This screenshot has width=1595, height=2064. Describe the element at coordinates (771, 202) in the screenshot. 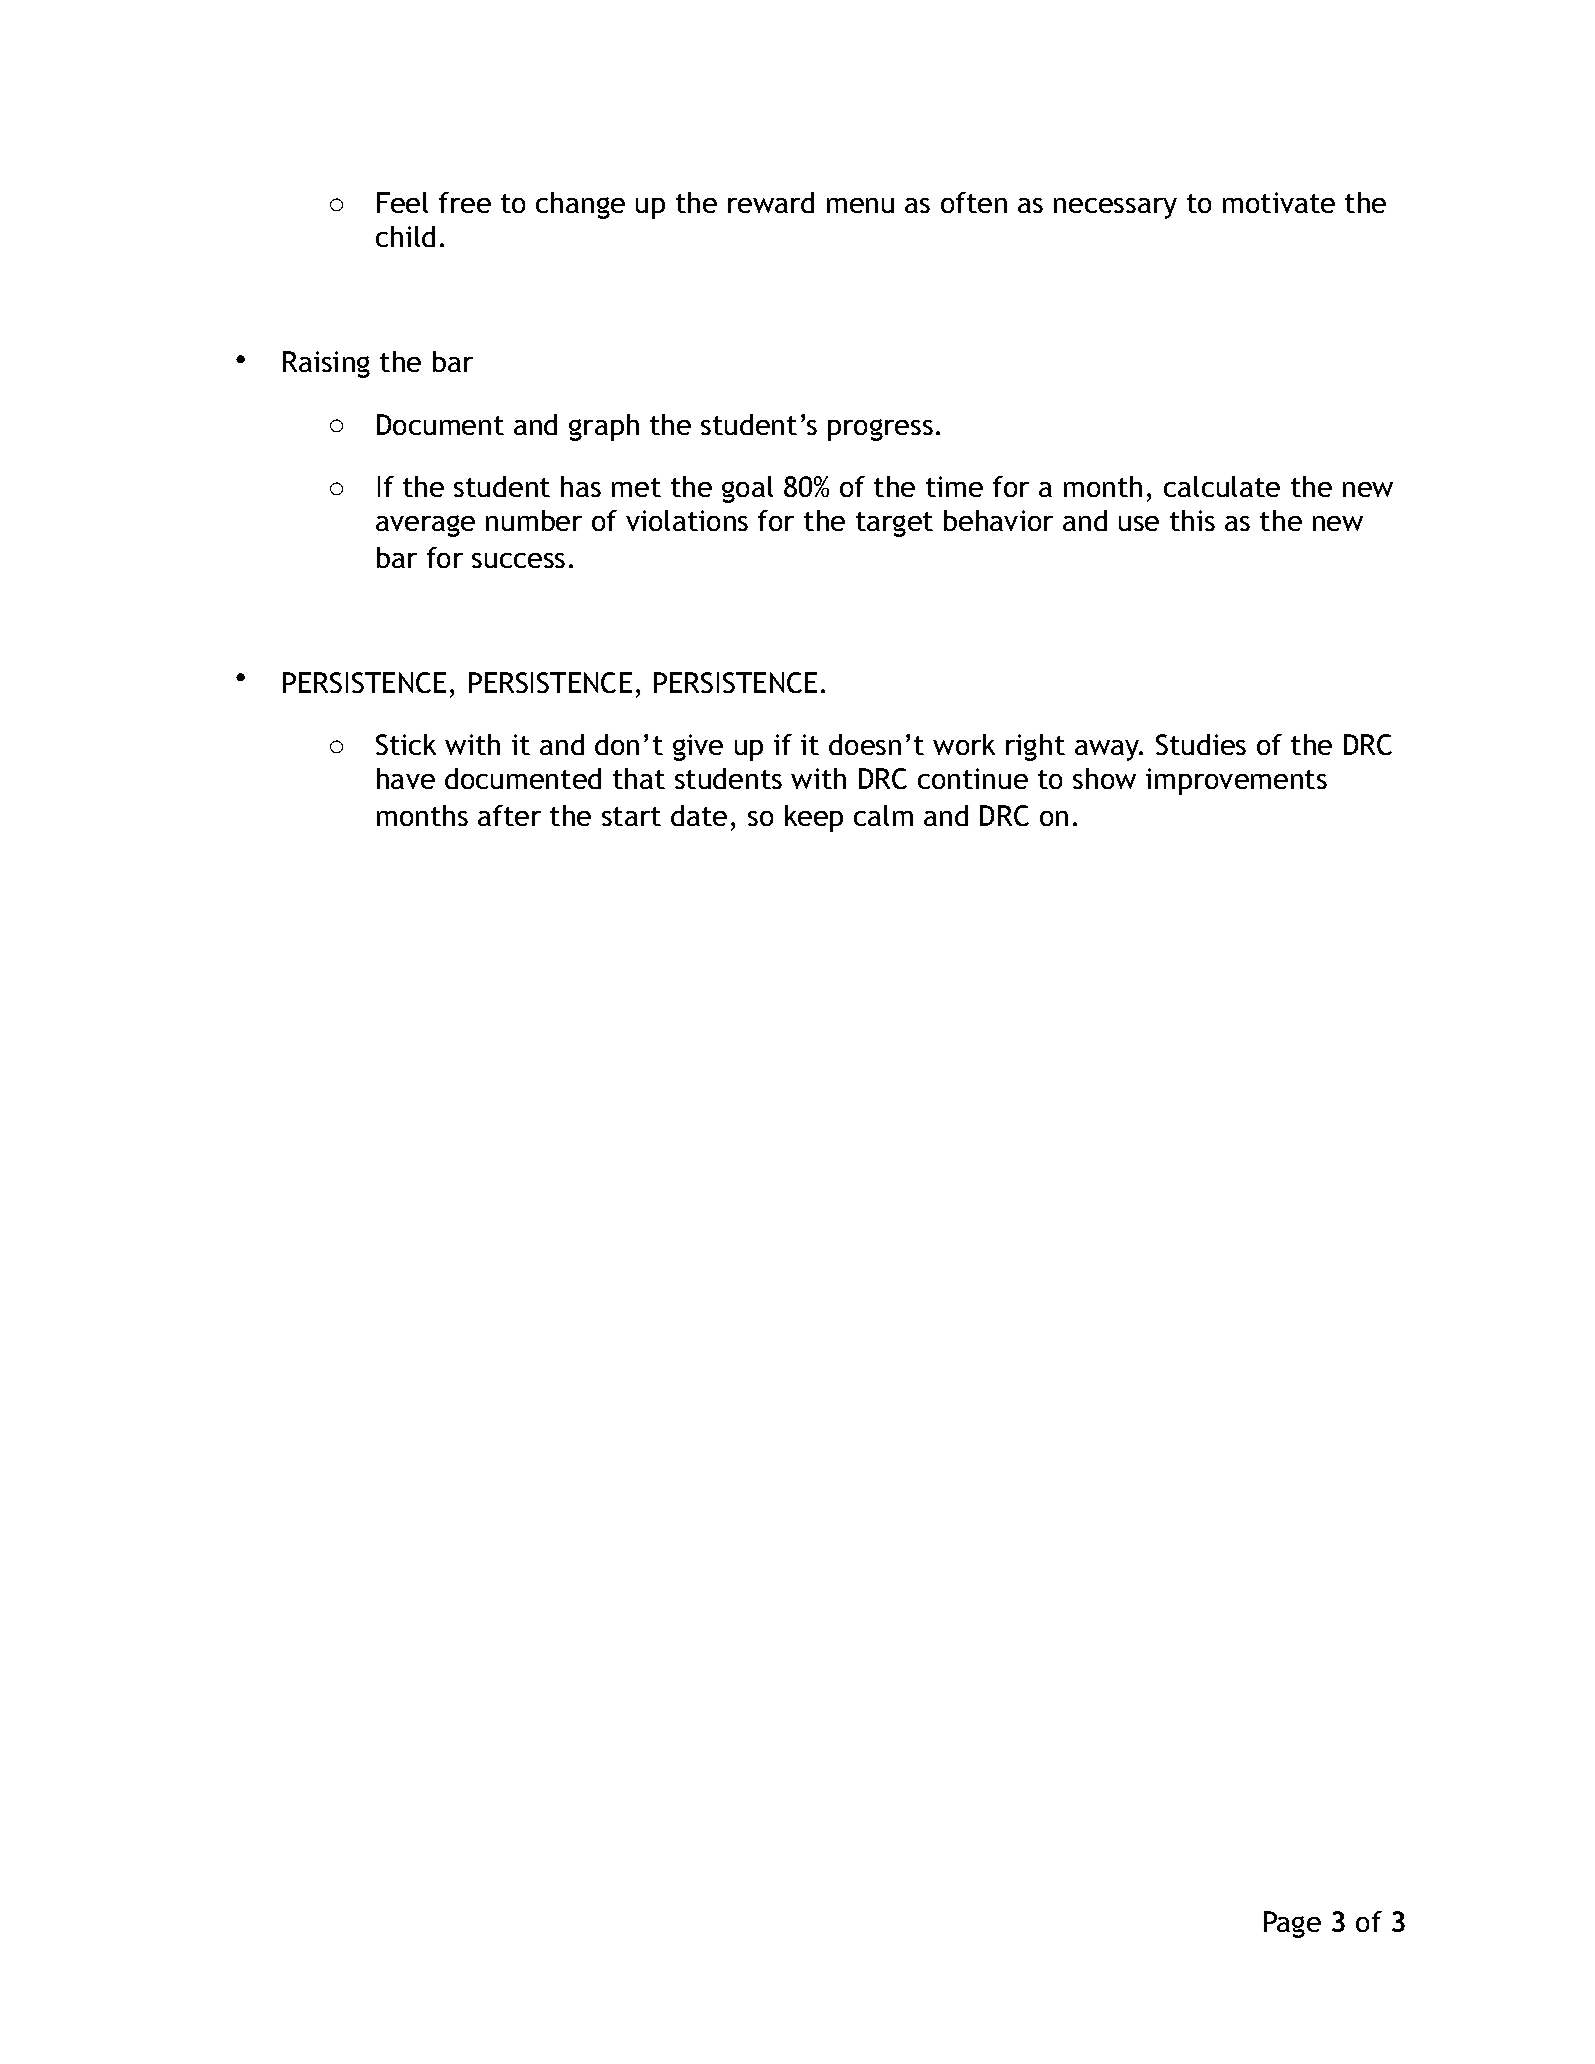

I see `reward` at that location.
